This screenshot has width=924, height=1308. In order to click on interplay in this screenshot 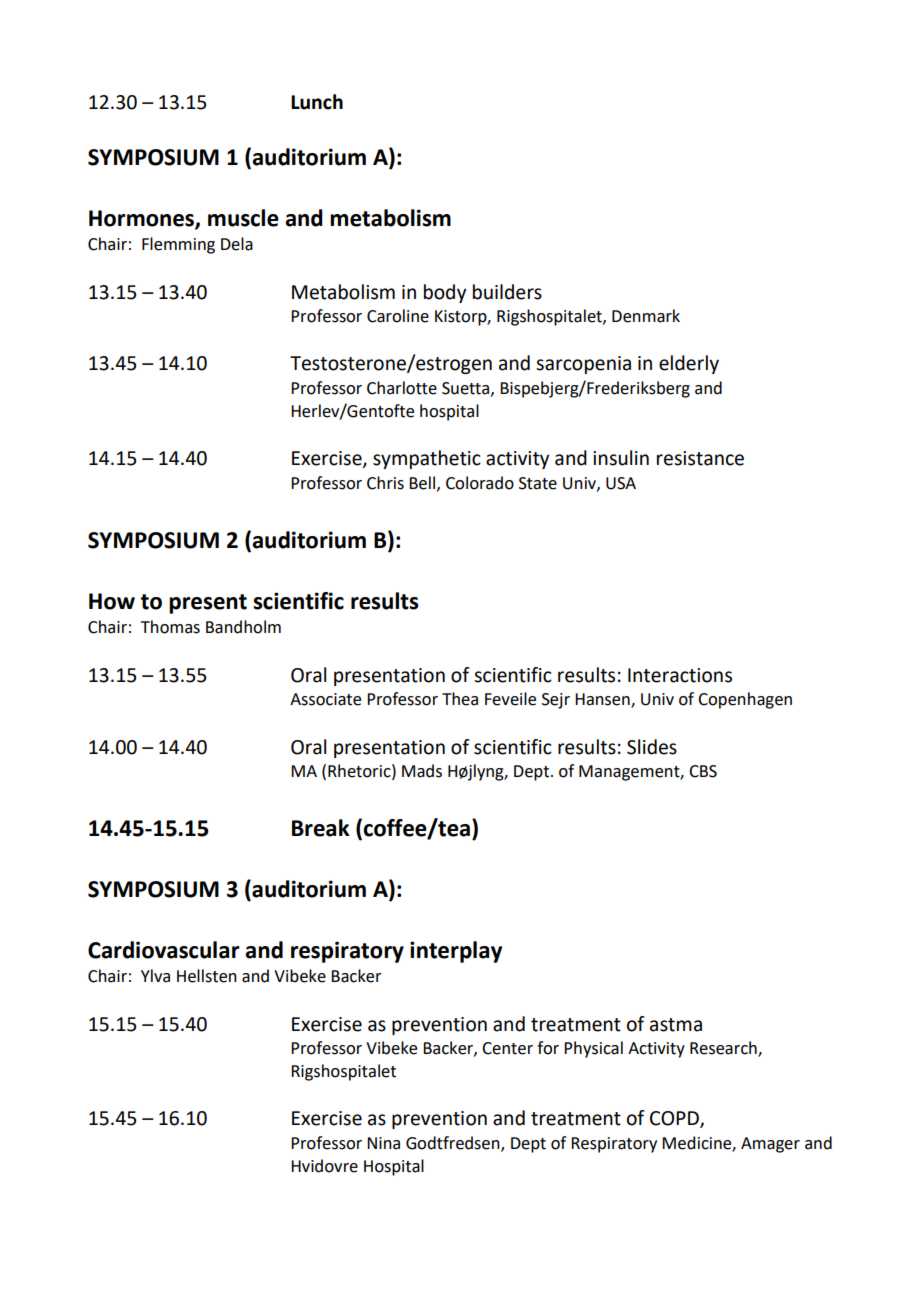, I will do `click(456, 952)`.
